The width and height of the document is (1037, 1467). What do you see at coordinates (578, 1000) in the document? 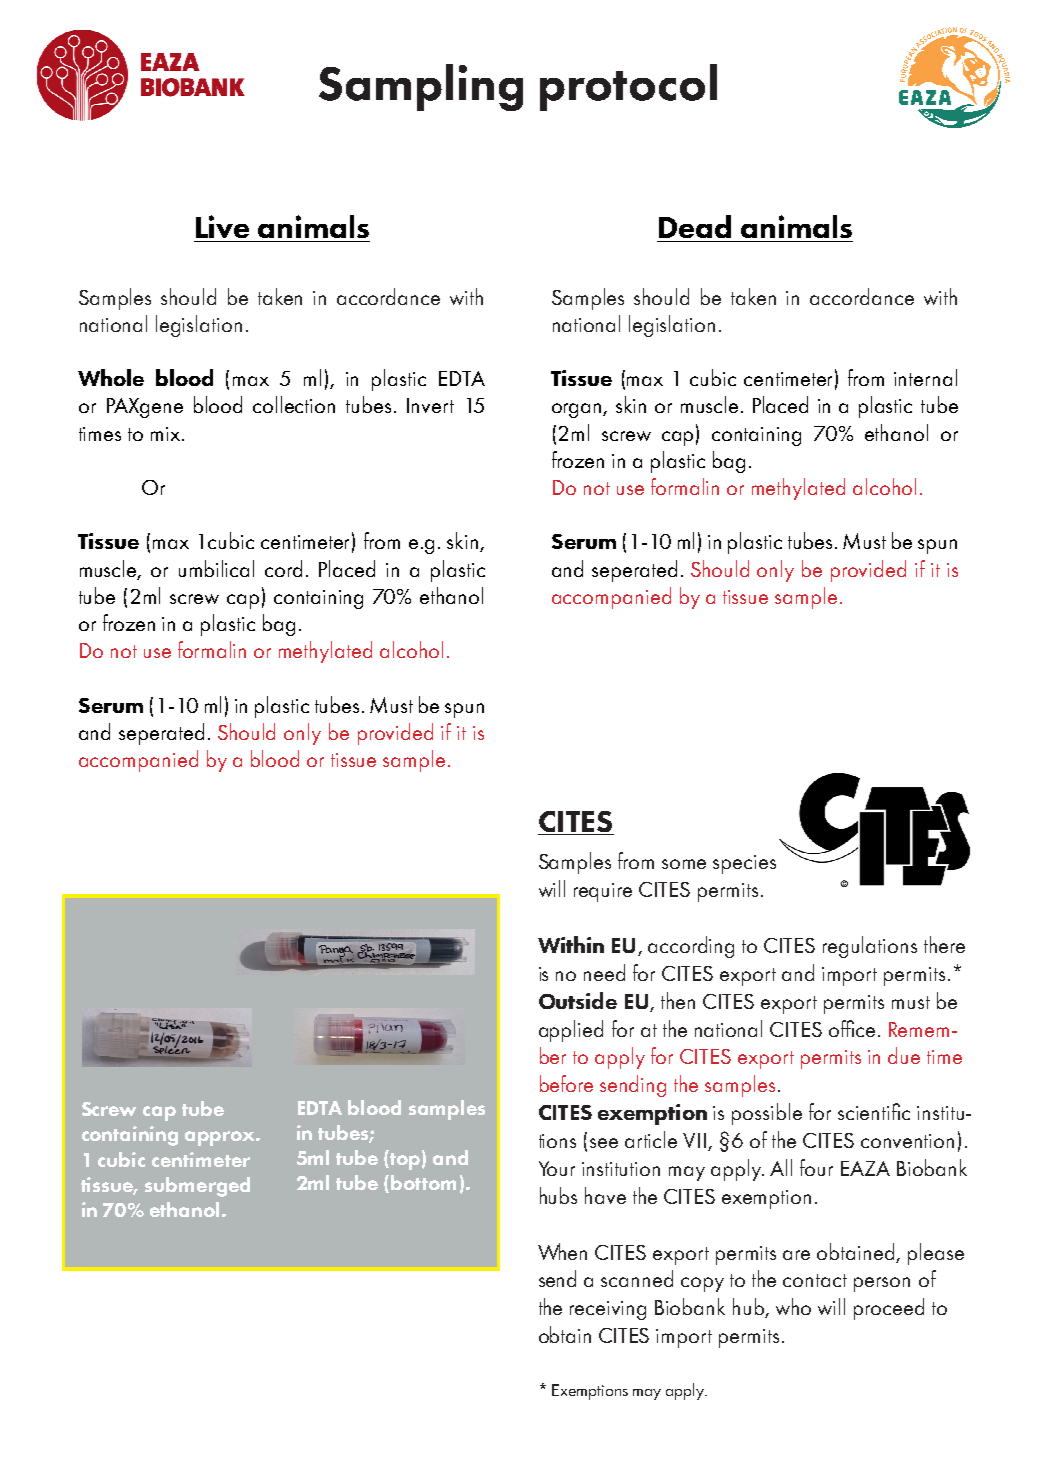
I see `Outside` at bounding box center [578, 1000].
